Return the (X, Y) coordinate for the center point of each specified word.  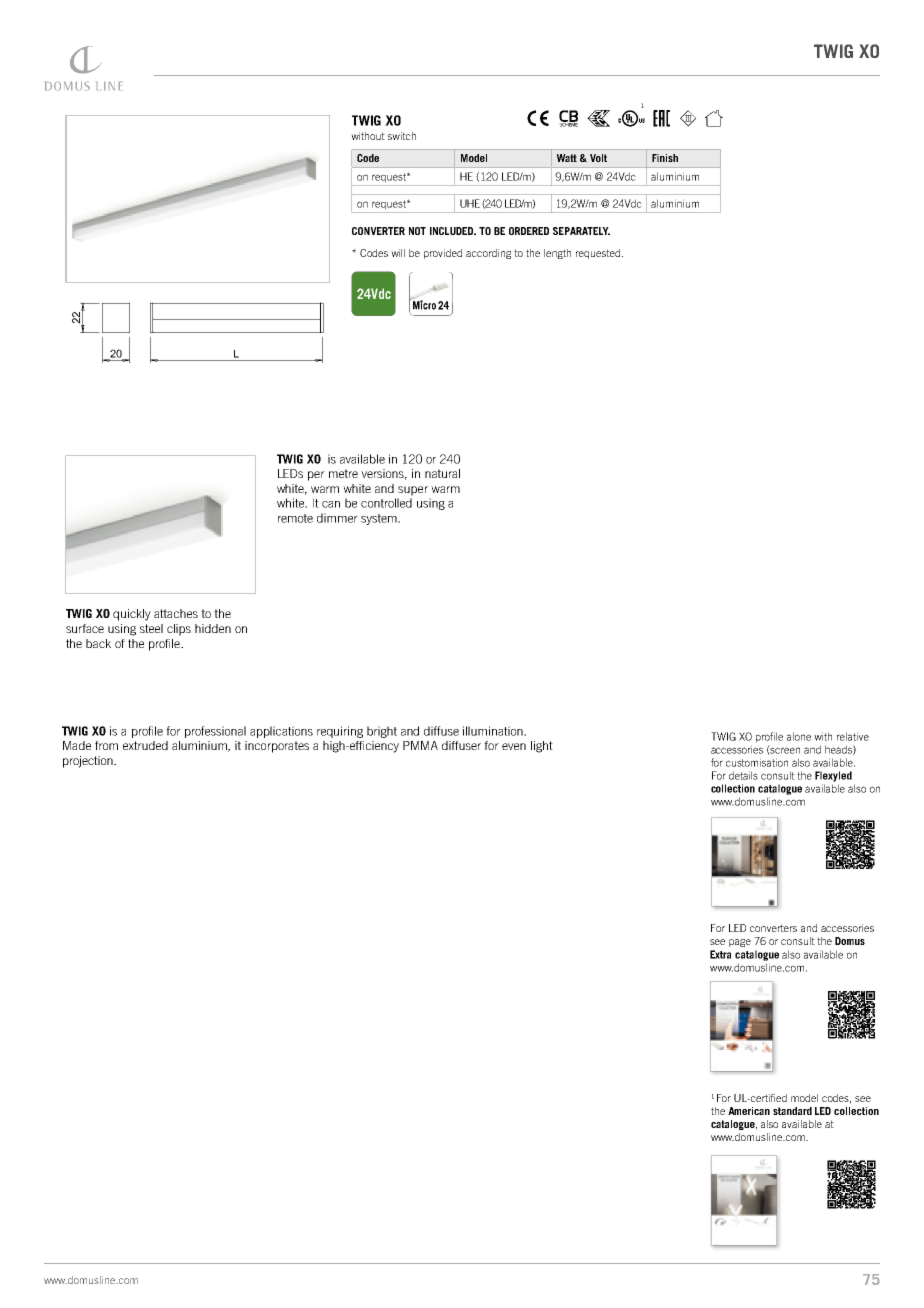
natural (442, 473)
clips (179, 630)
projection (89, 762)
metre (343, 473)
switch (402, 136)
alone (799, 736)
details (743, 775)
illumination (494, 731)
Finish (665, 158)
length (557, 254)
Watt (567, 158)
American (749, 1111)
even (514, 746)
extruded (145, 745)
